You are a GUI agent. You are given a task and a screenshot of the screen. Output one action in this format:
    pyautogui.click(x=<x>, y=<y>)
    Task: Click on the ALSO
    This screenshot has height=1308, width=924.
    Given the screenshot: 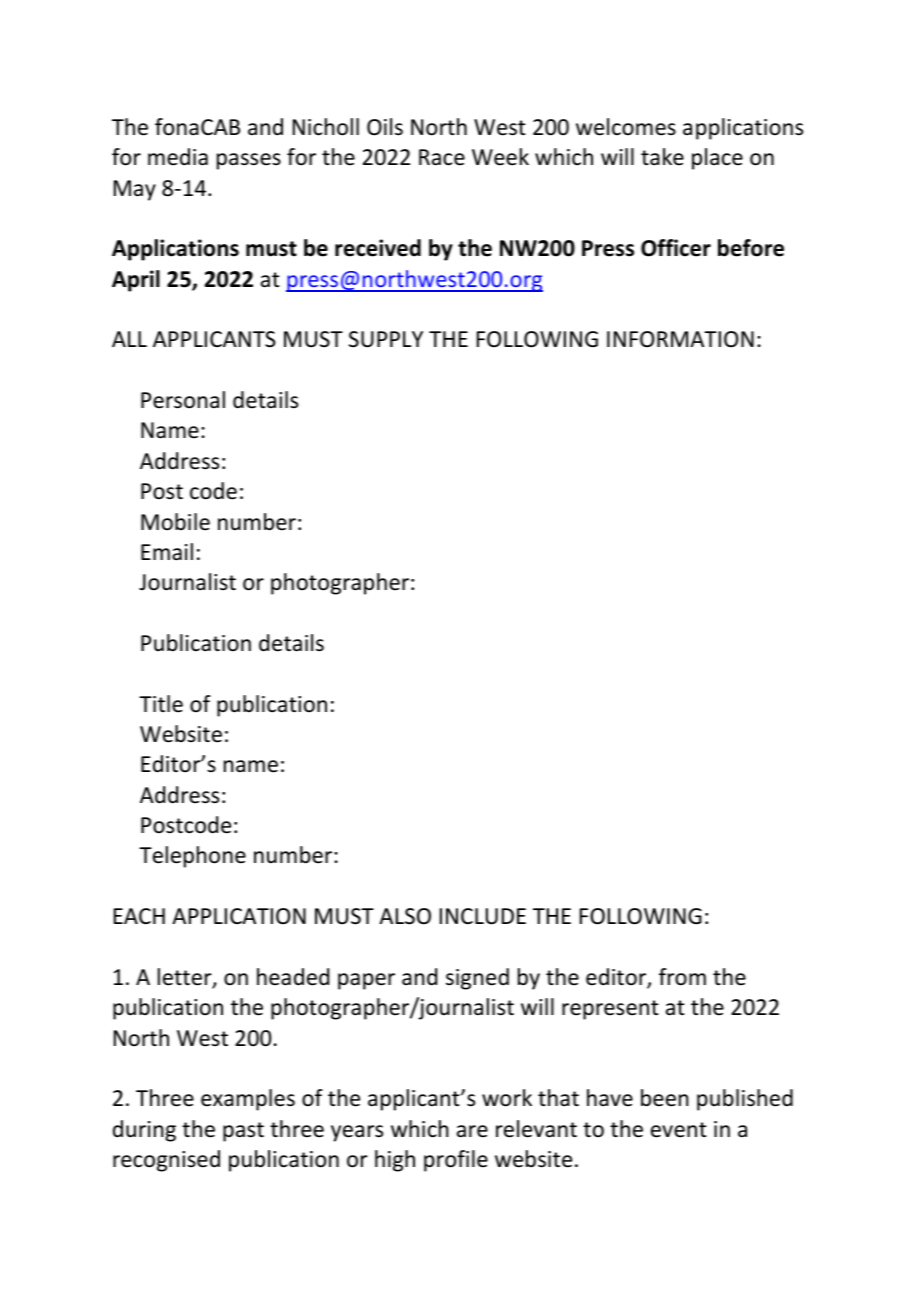 What is the action you would take?
    pyautogui.click(x=405, y=916)
